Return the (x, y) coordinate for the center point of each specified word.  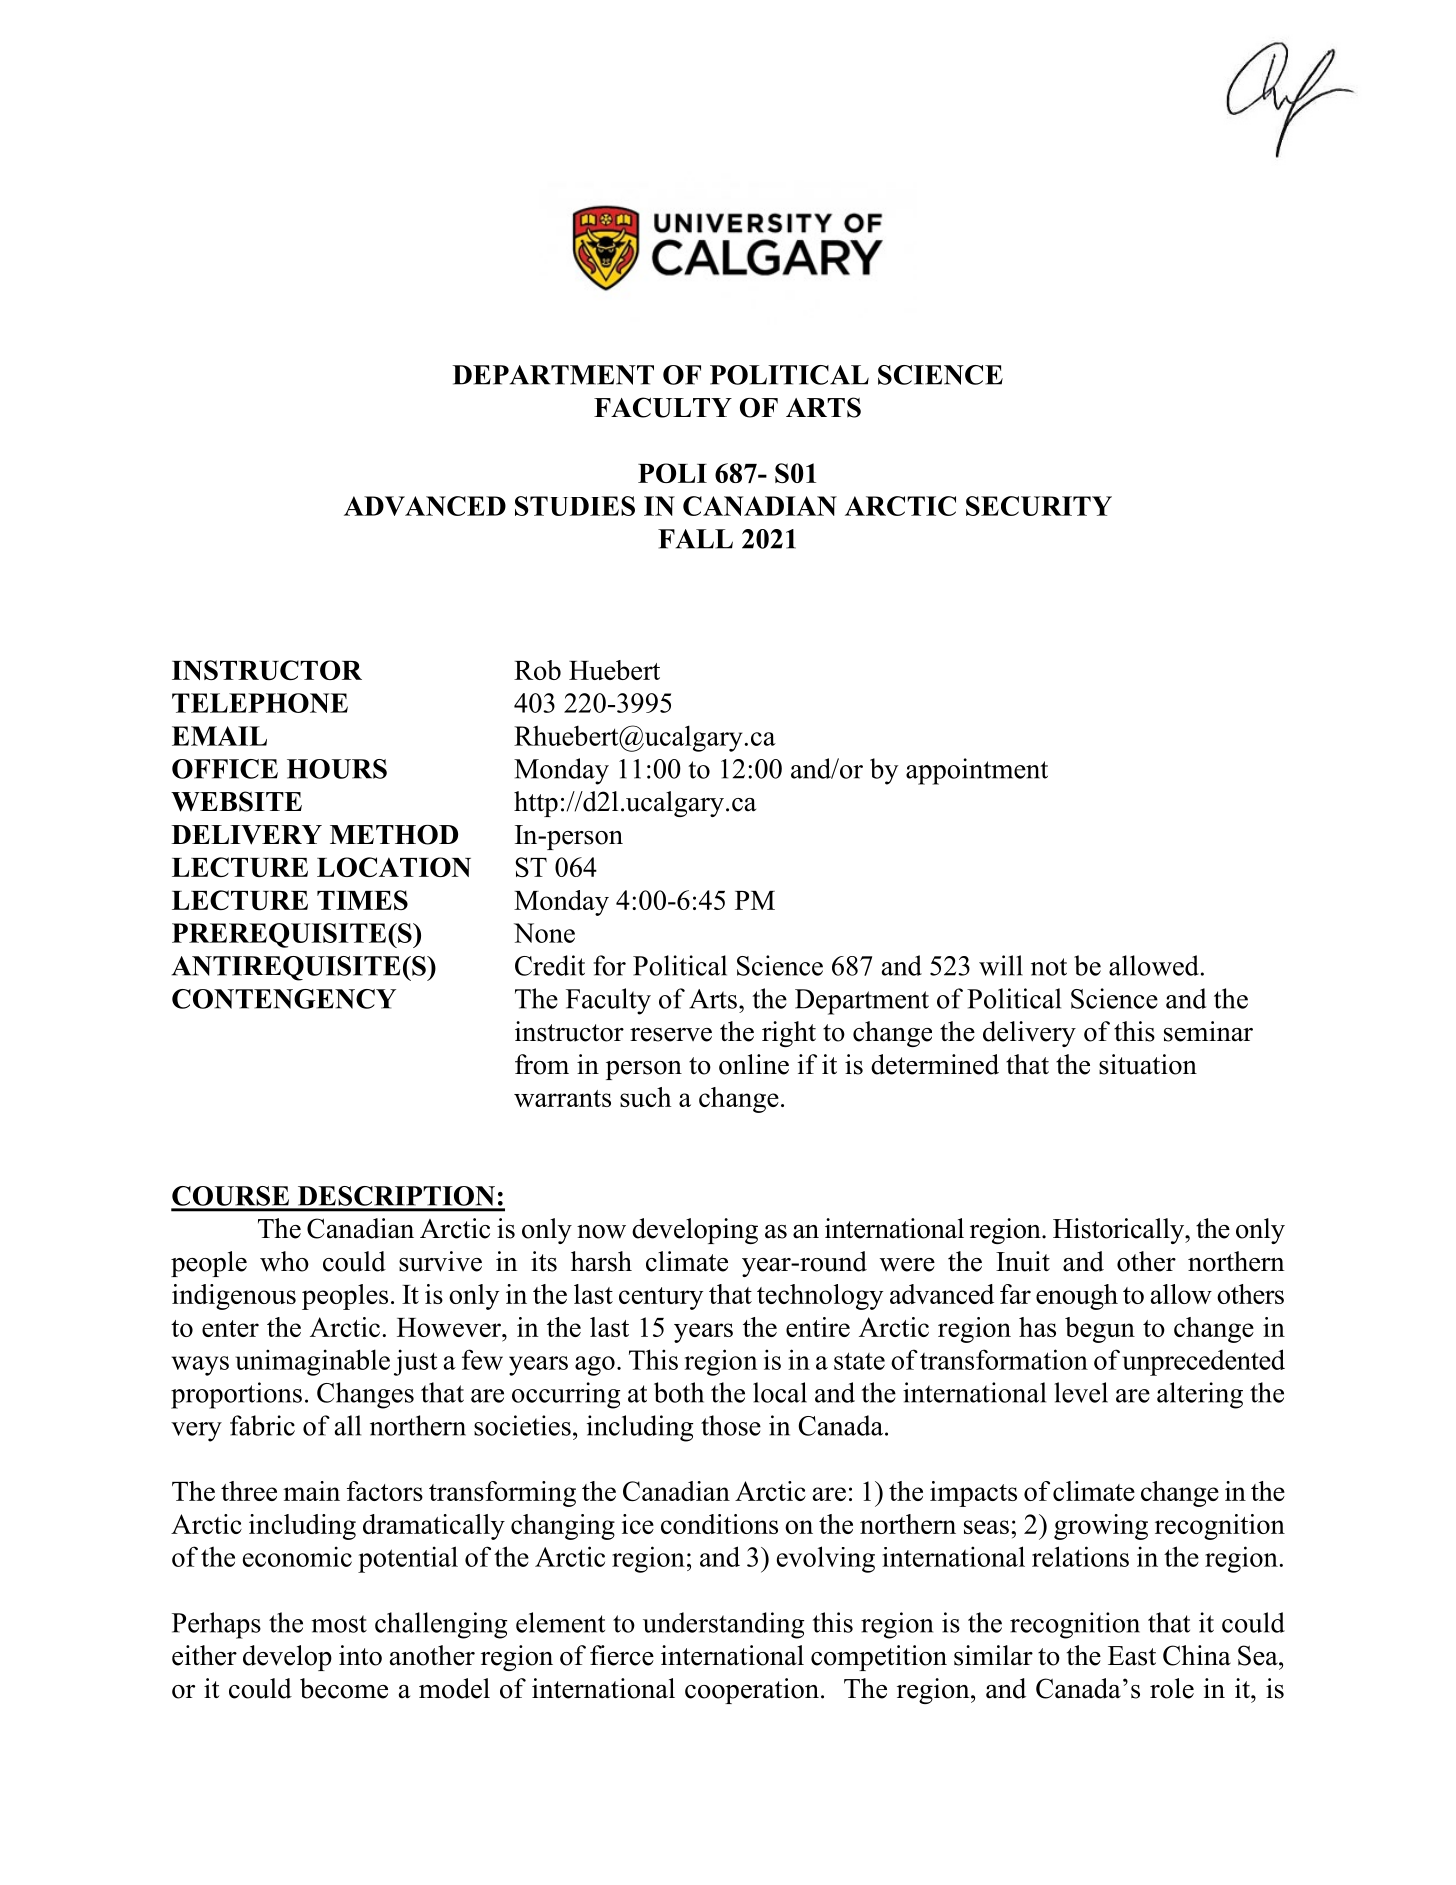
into (360, 1655)
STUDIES (575, 506)
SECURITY (1039, 506)
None (544, 933)
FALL (695, 539)
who (284, 1261)
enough (1077, 1297)
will (1001, 965)
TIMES (362, 900)
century (661, 1298)
